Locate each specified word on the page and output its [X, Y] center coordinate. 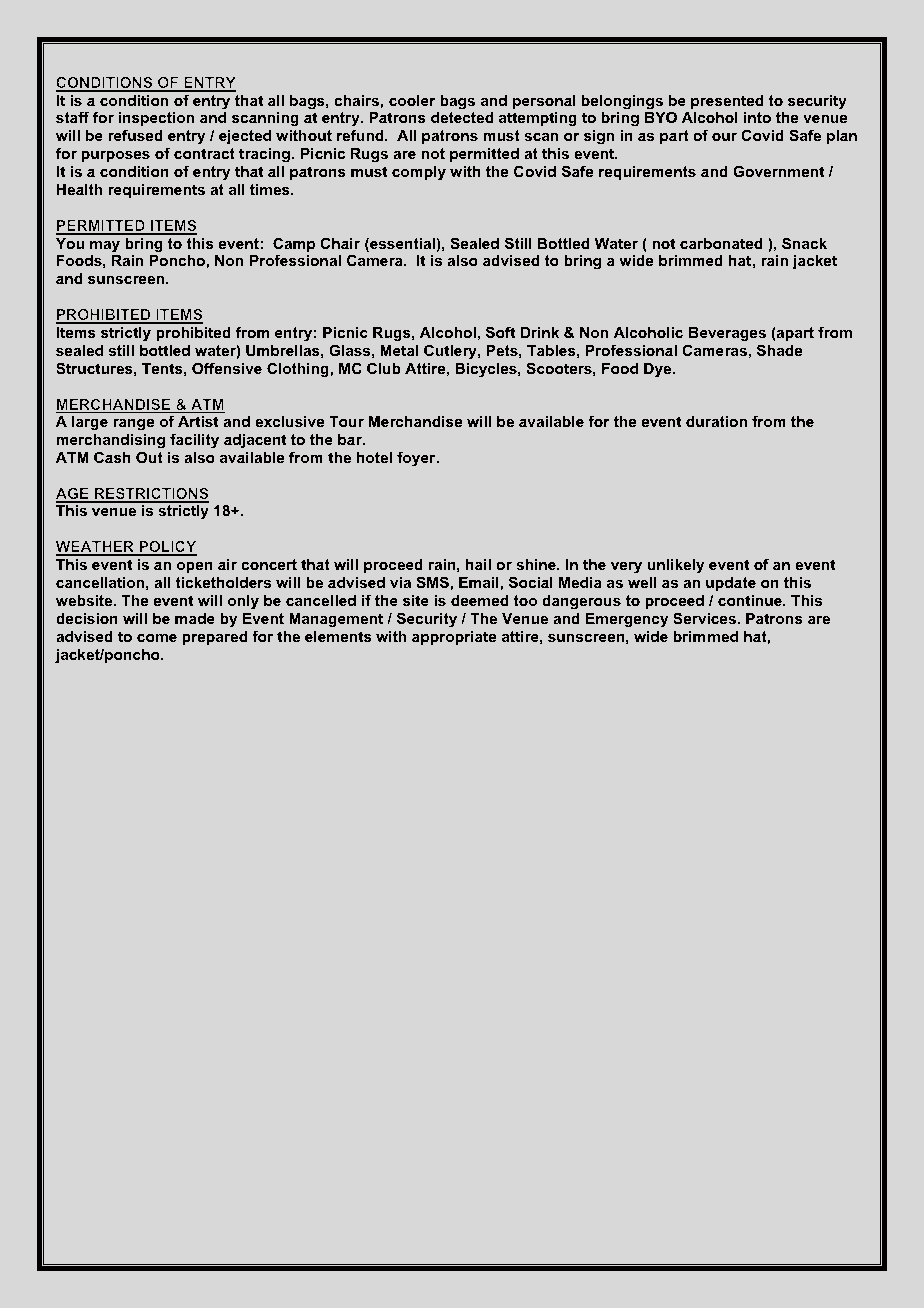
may [105, 247]
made [195, 618]
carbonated [721, 243]
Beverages [727, 334]
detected [462, 117]
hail [478, 564]
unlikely [676, 566]
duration [716, 421]
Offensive [227, 368]
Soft [500, 332]
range [133, 425]
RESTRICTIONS [150, 495]
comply [419, 173]
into [757, 117]
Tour [346, 421]
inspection [156, 119]
